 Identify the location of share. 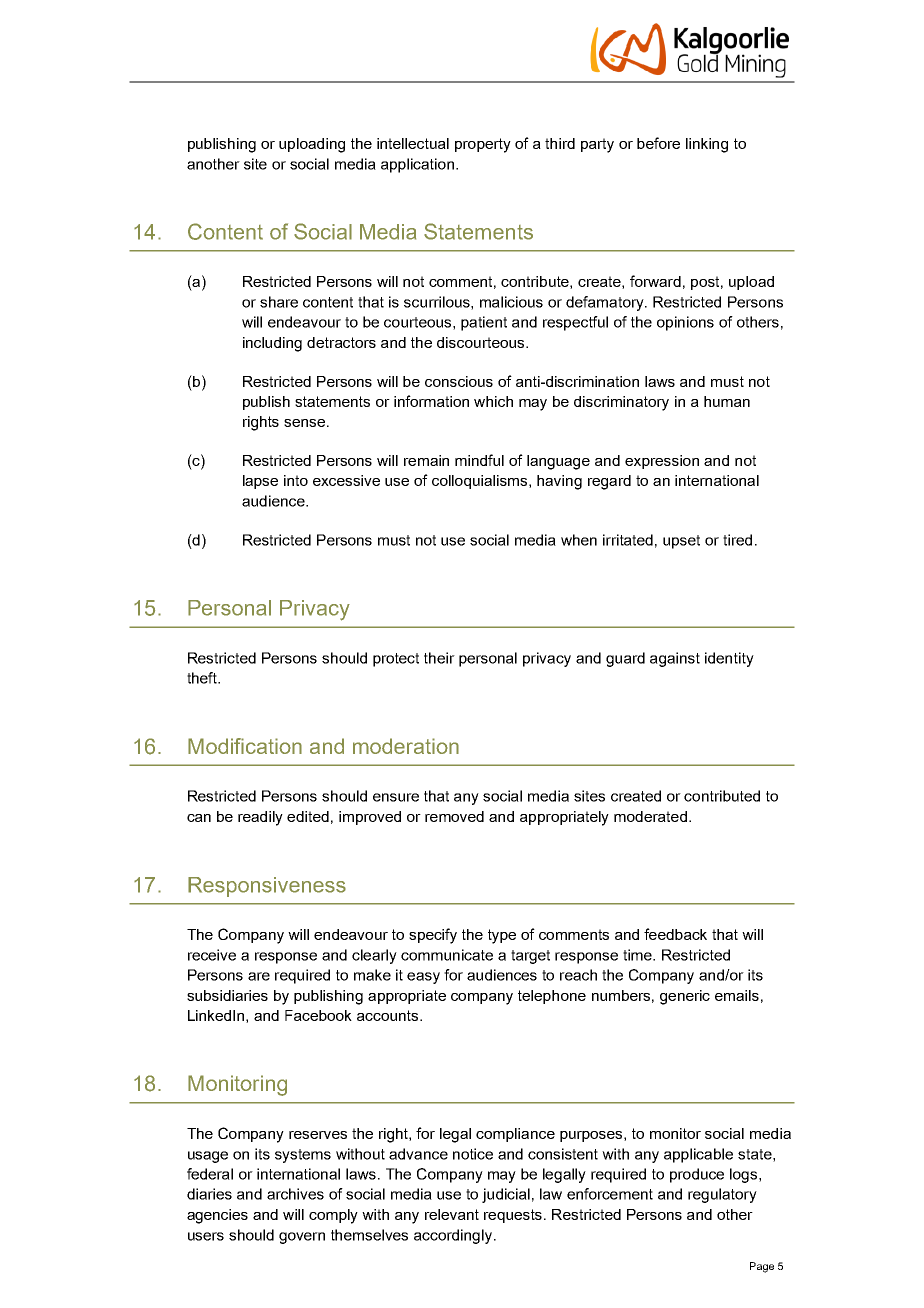
(279, 302).
